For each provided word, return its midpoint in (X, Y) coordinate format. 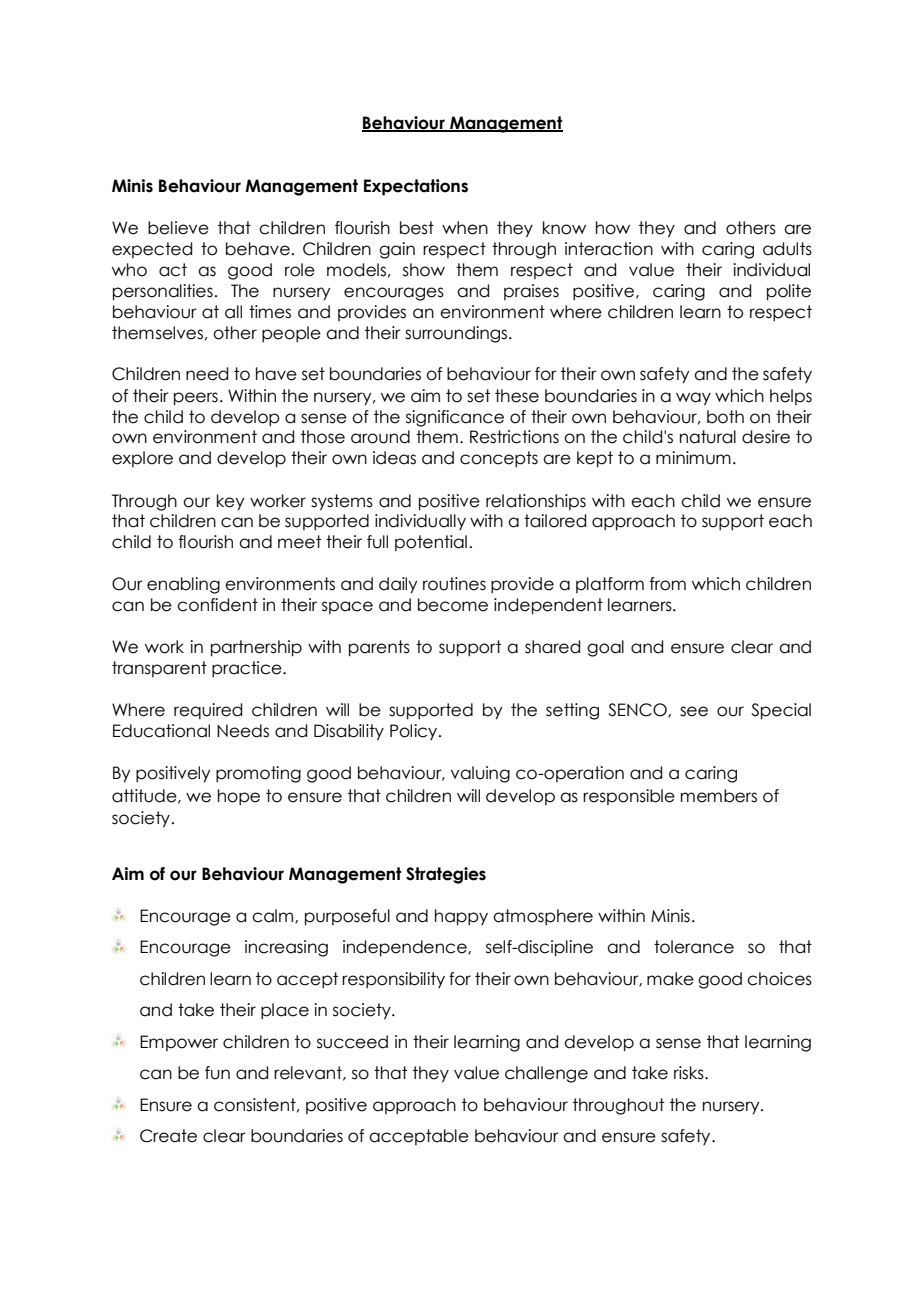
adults (787, 249)
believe (178, 228)
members (719, 796)
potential (431, 543)
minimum (693, 458)
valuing (480, 774)
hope (239, 797)
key (230, 502)
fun (217, 1073)
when (465, 228)
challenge (546, 1074)
